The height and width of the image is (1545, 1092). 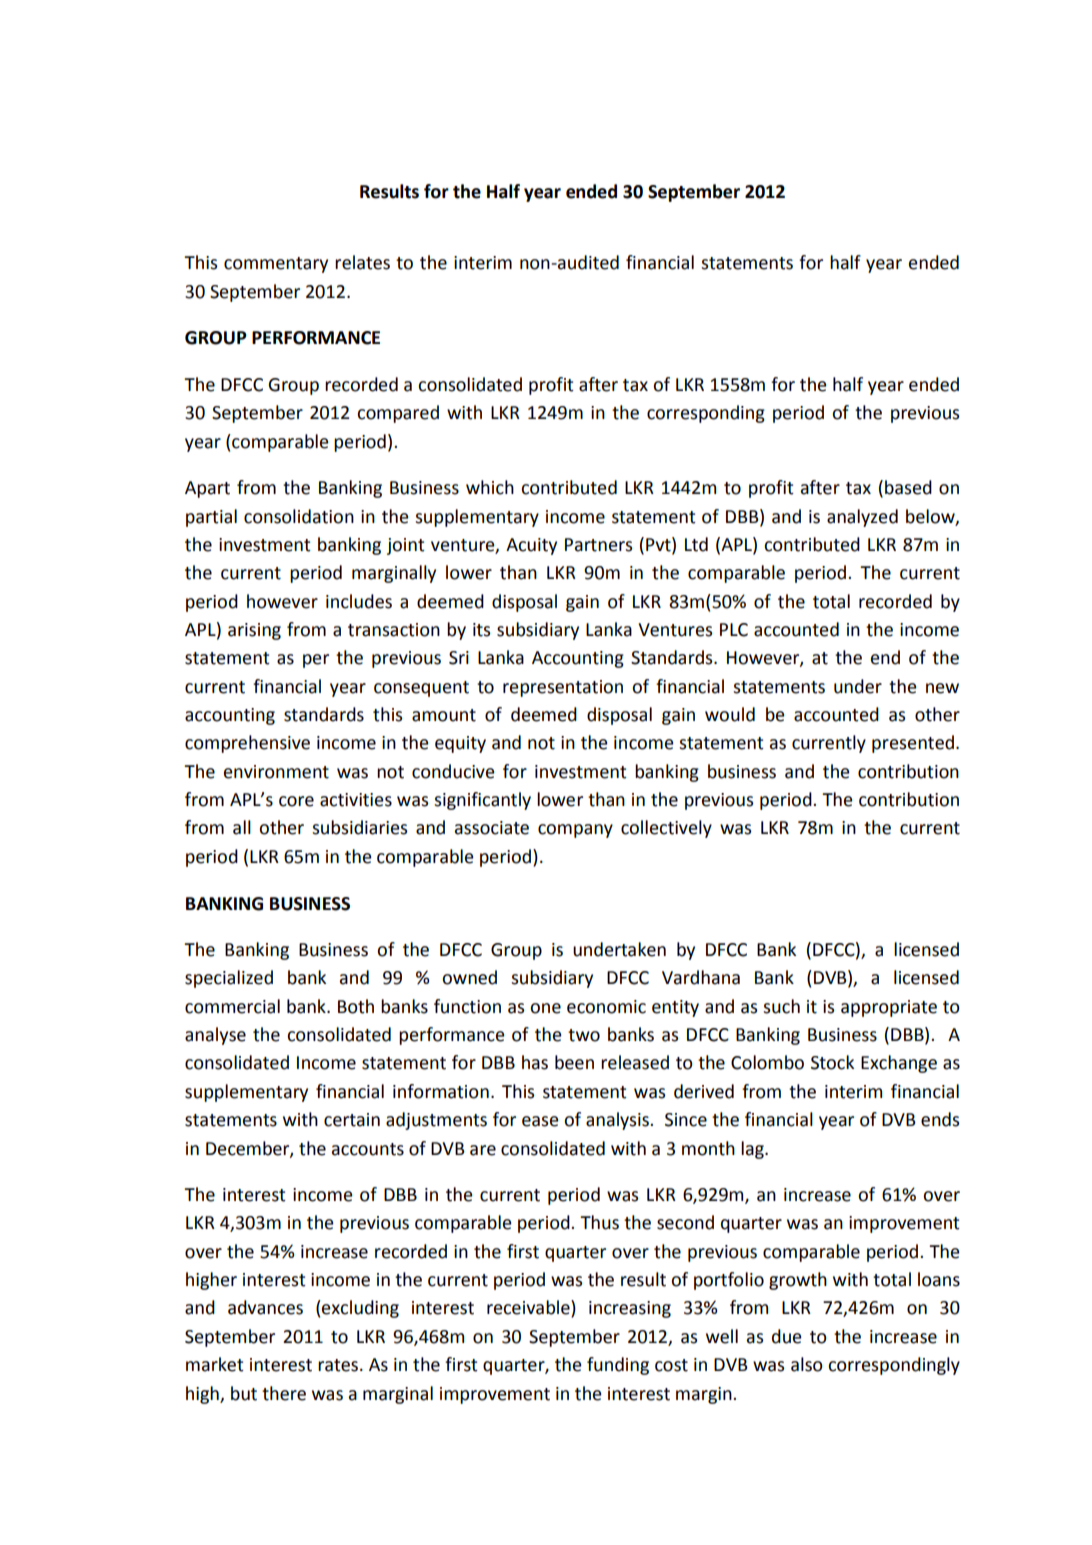 I want to click on been, so click(x=574, y=1062).
